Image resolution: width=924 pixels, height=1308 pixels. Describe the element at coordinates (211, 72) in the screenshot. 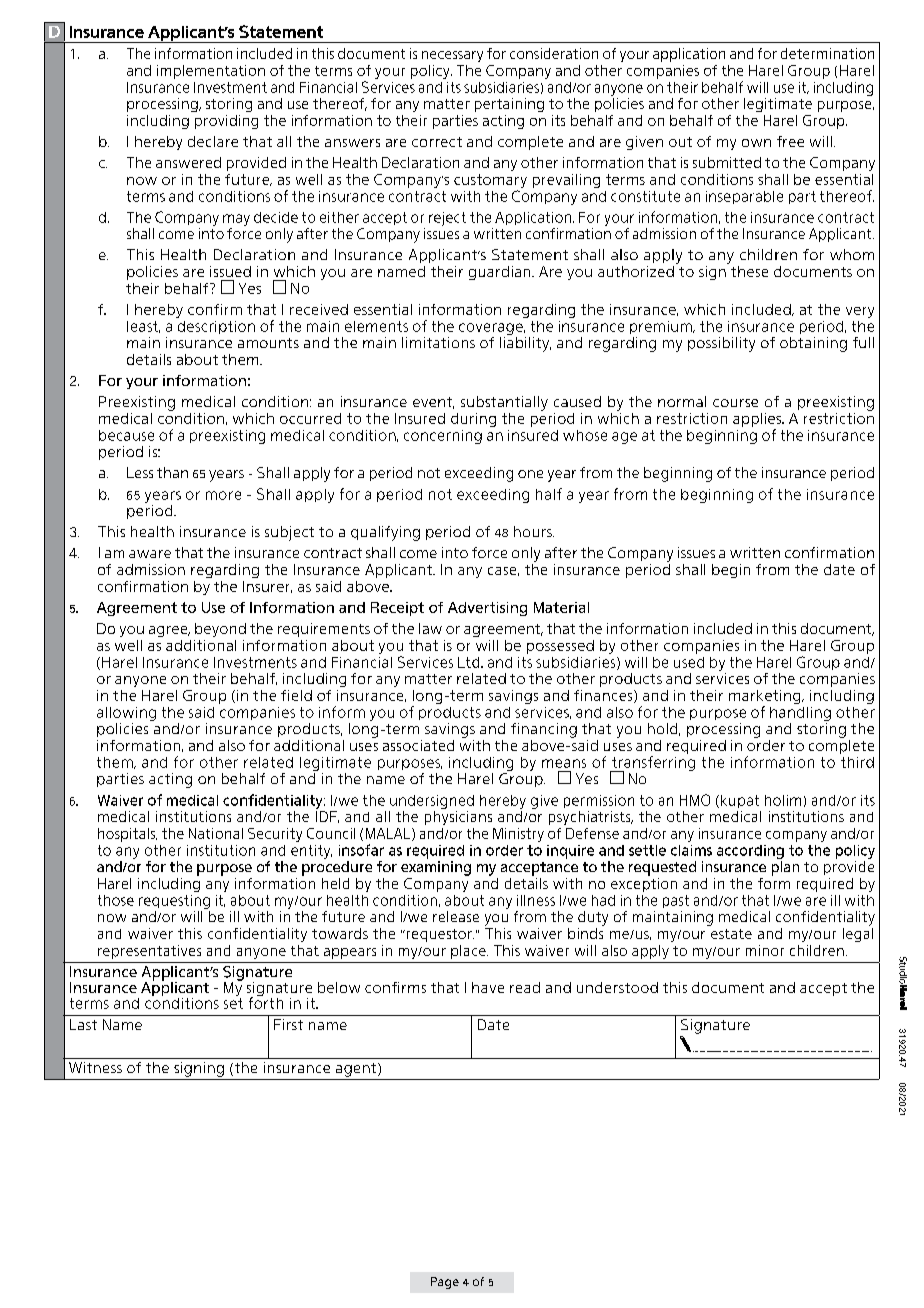

I see `implementation` at that location.
